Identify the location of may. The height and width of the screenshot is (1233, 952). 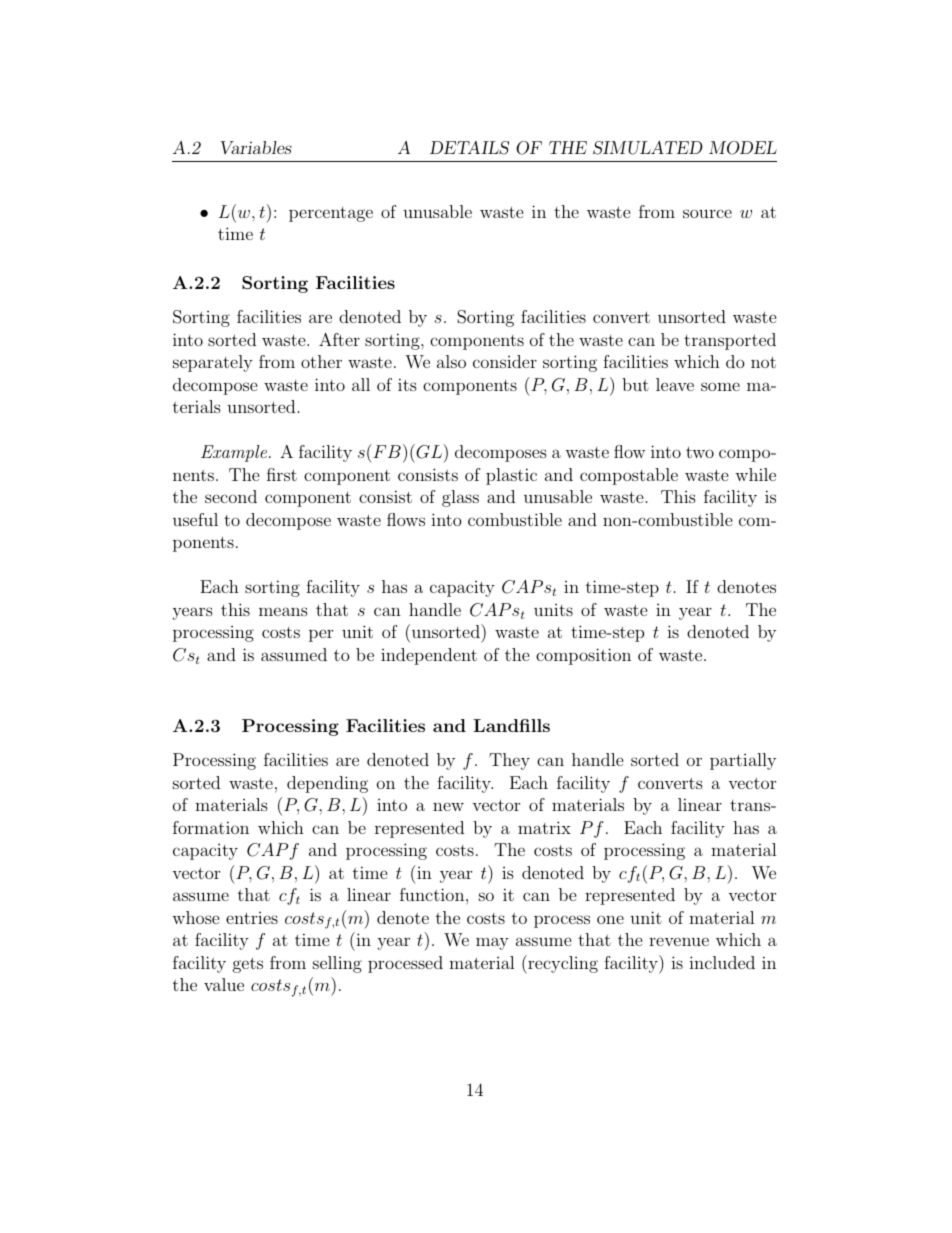
(492, 943).
